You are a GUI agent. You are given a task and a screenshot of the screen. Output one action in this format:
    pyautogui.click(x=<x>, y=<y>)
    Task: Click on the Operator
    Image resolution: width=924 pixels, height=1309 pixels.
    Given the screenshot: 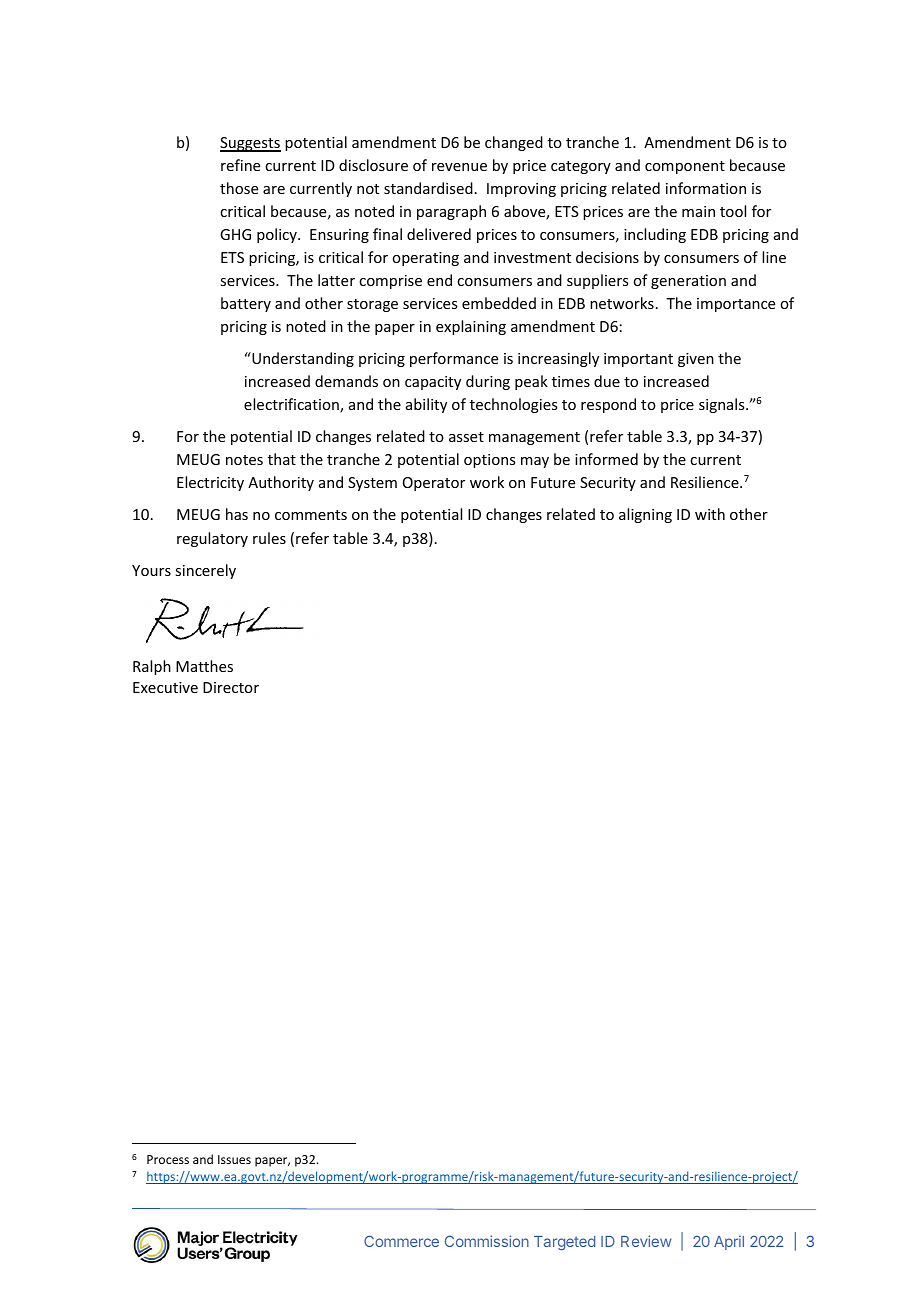 What is the action you would take?
    pyautogui.click(x=434, y=484)
